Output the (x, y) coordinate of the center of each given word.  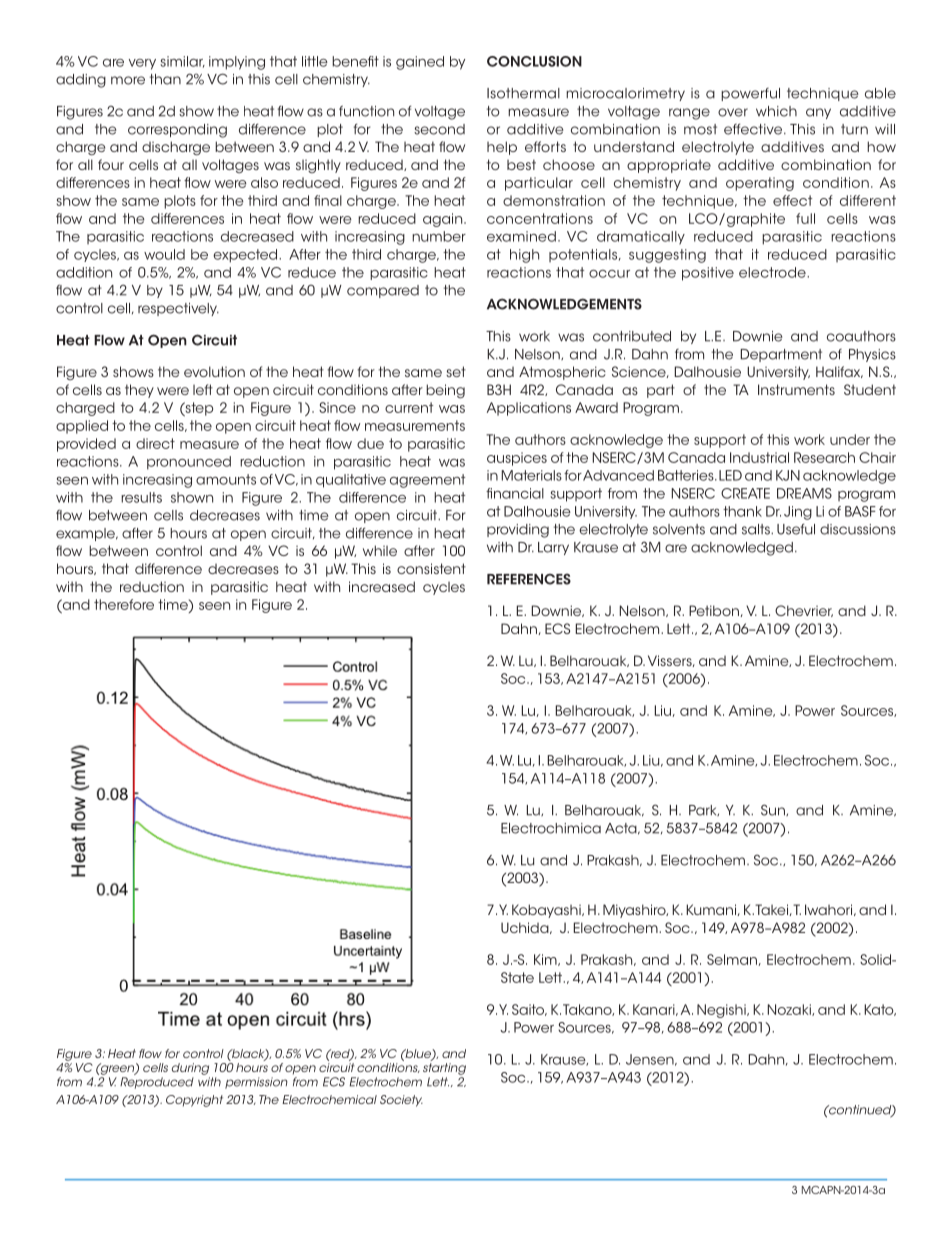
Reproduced (157, 1083)
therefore (124, 604)
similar (182, 62)
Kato (880, 1010)
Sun (774, 810)
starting (444, 1069)
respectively (178, 309)
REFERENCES (529, 579)
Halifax (839, 372)
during (190, 1069)
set (456, 371)
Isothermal (523, 93)
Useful (796, 529)
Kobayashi (547, 911)
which (776, 111)
